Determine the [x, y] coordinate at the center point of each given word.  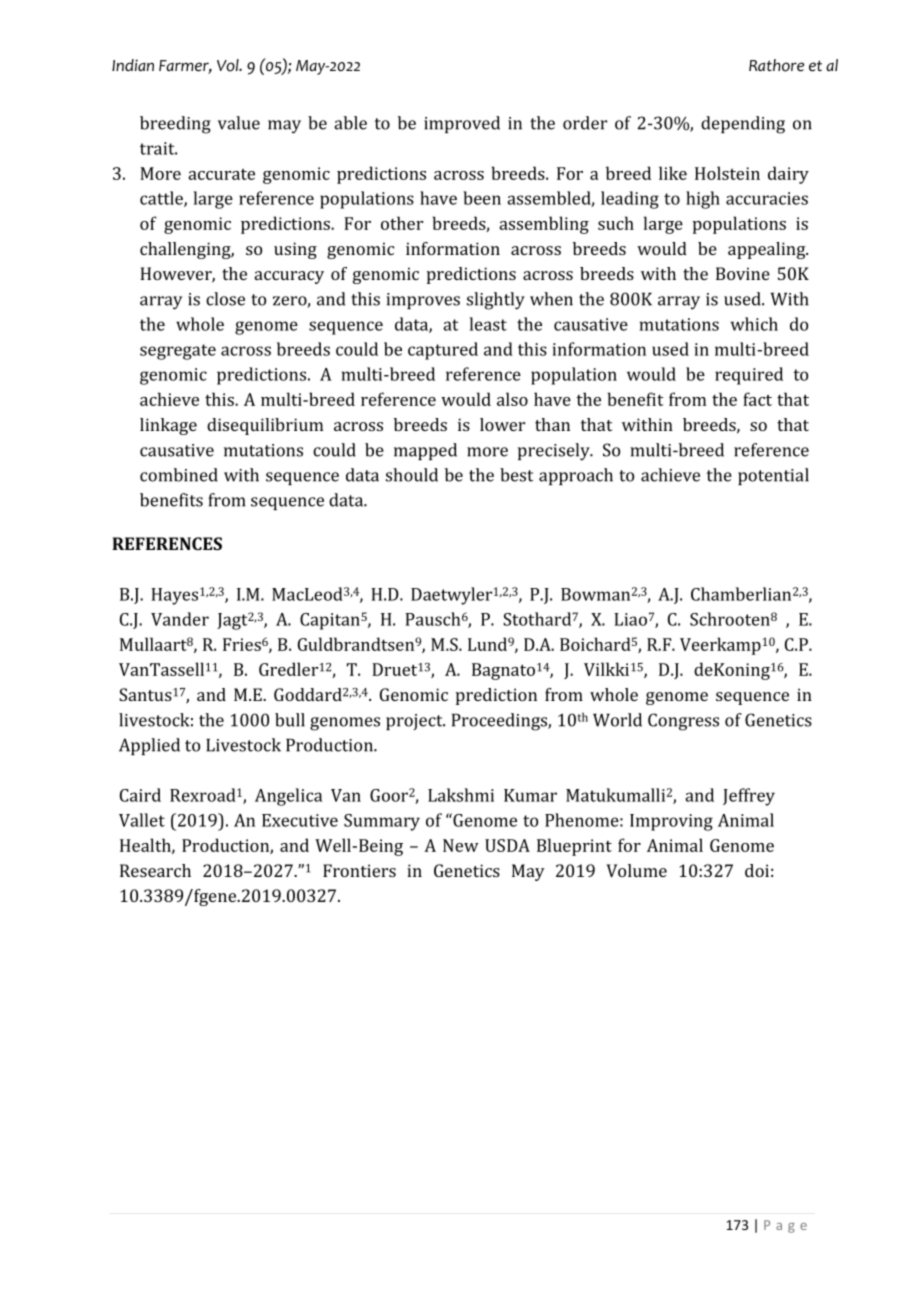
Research [155, 870]
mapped [425, 451]
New [460, 845]
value [239, 123]
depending [743, 125]
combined [179, 475]
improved [462, 124]
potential [773, 476]
